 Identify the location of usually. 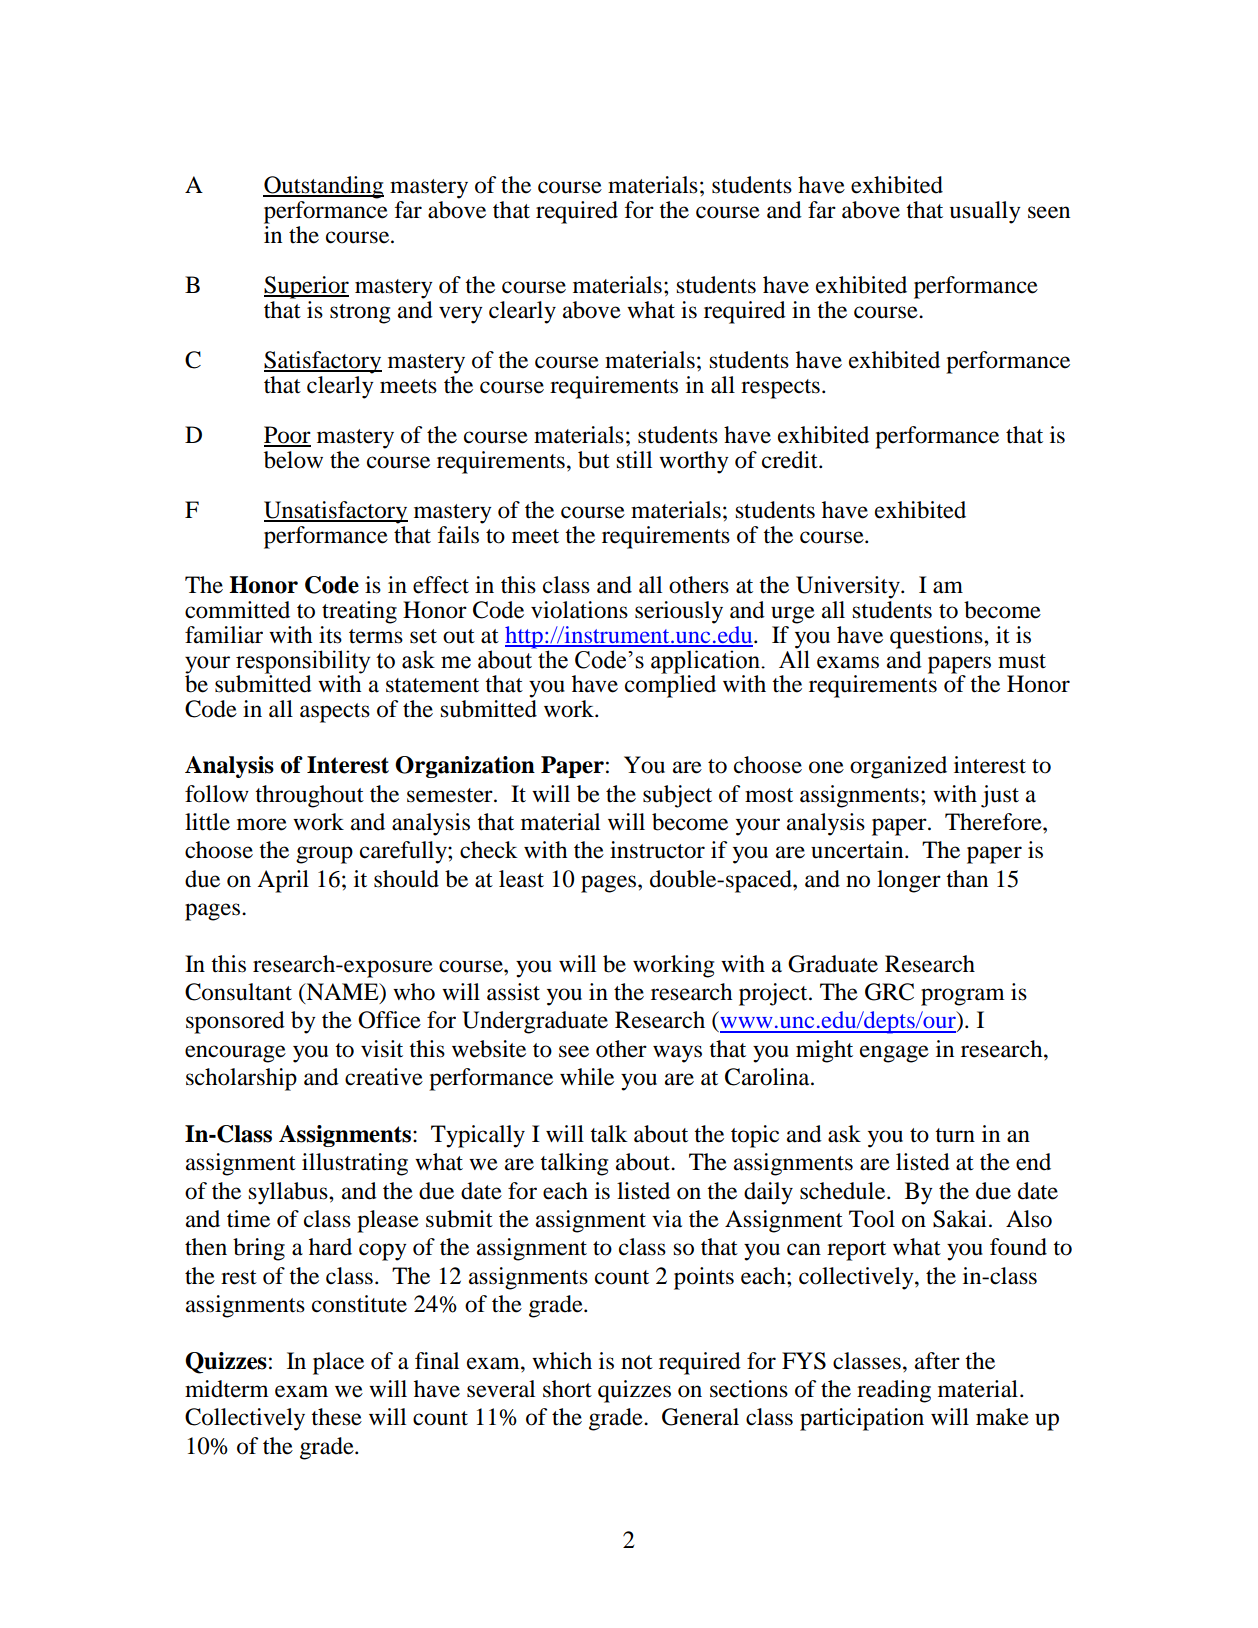
(985, 212).
